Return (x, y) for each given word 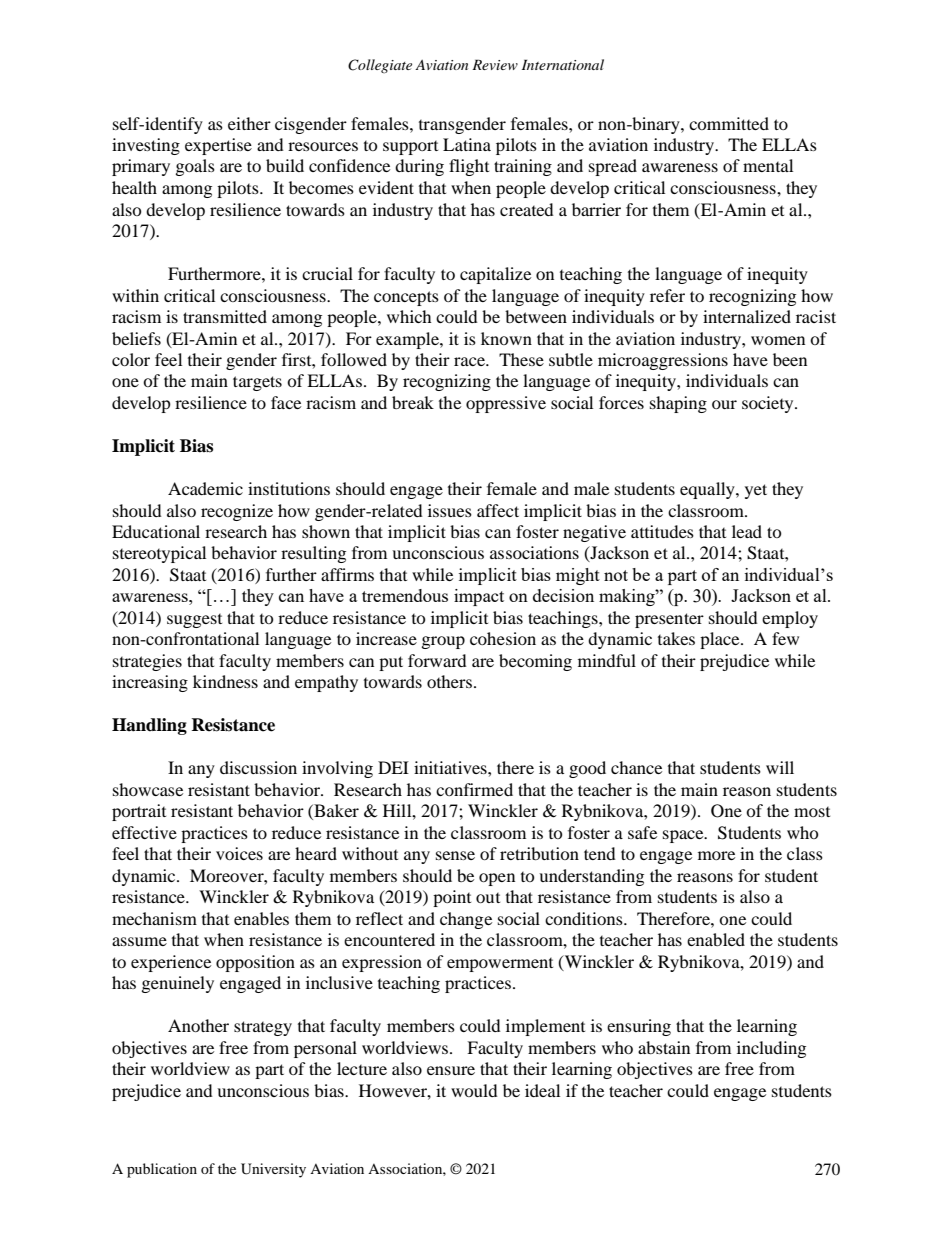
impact (479, 597)
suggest (194, 621)
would (474, 1090)
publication (162, 1170)
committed (729, 123)
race (470, 361)
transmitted (225, 316)
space (684, 836)
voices (239, 853)
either (249, 123)
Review (495, 64)
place (721, 640)
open (497, 879)
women (778, 340)
